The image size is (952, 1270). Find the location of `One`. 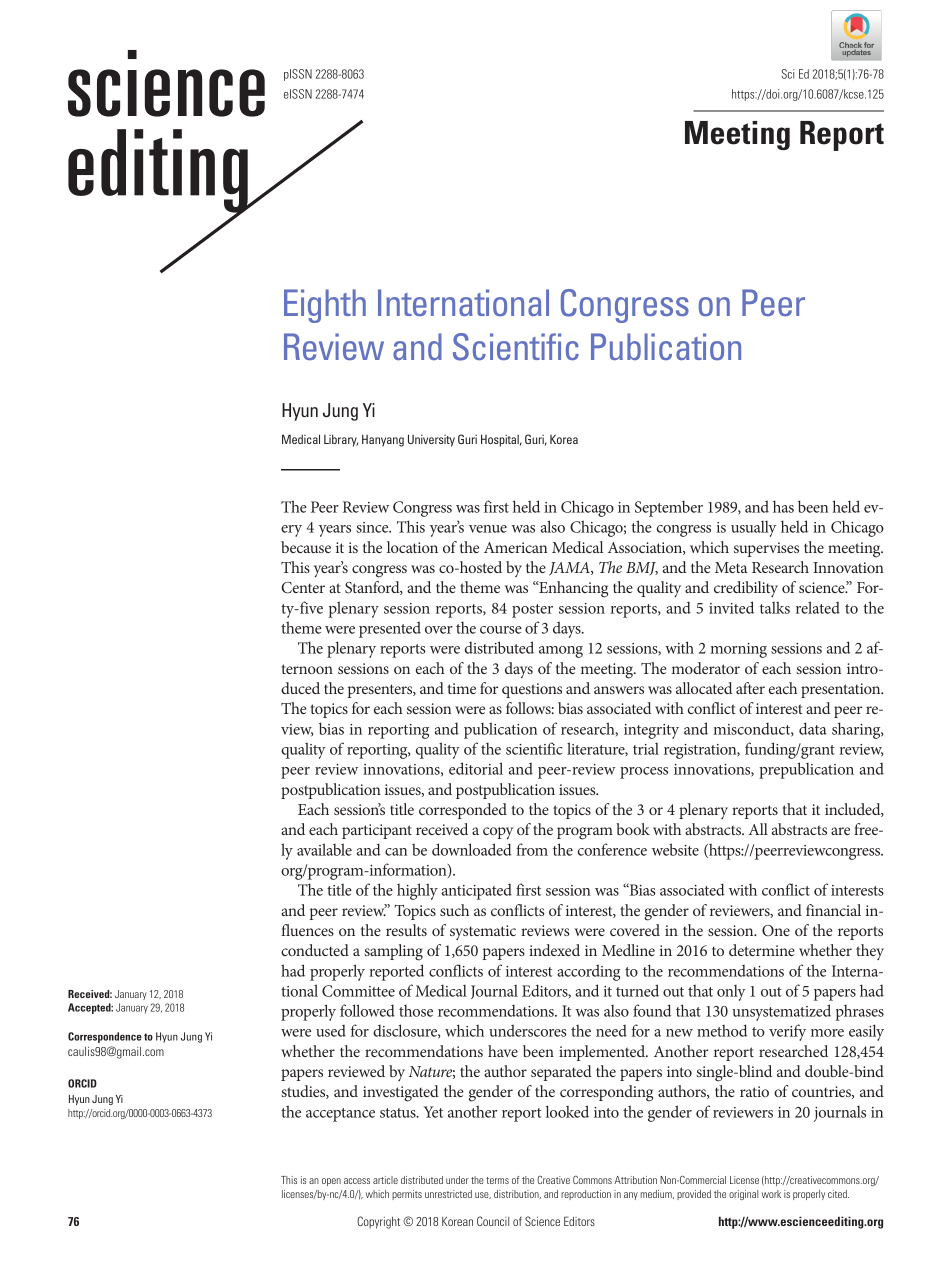

One is located at coordinates (776, 930).
